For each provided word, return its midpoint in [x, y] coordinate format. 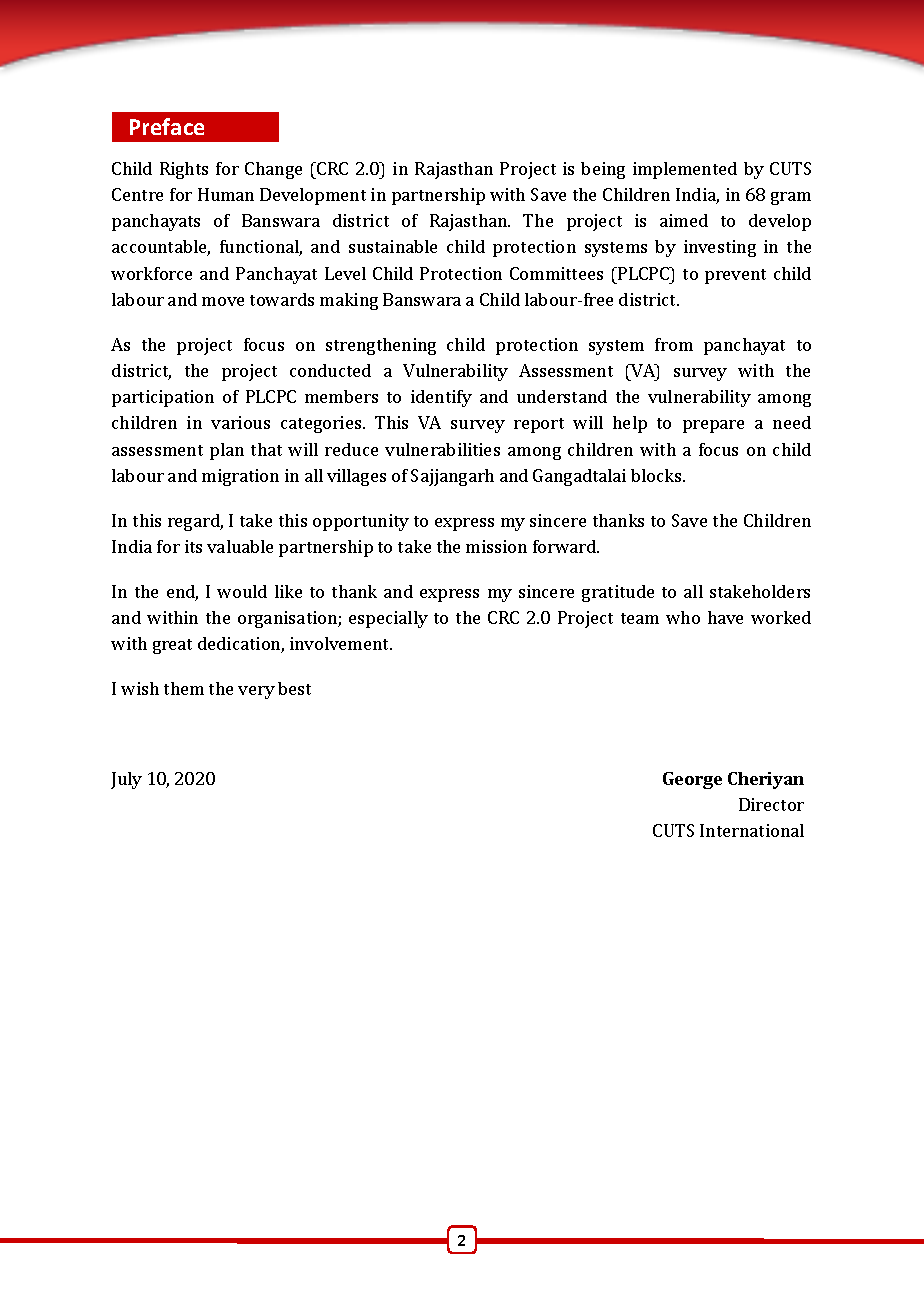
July [126, 780]
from [674, 344]
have [725, 617]
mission [496, 546]
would [242, 591]
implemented [685, 170]
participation [163, 398]
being [603, 170]
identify [441, 398]
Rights [184, 170]
